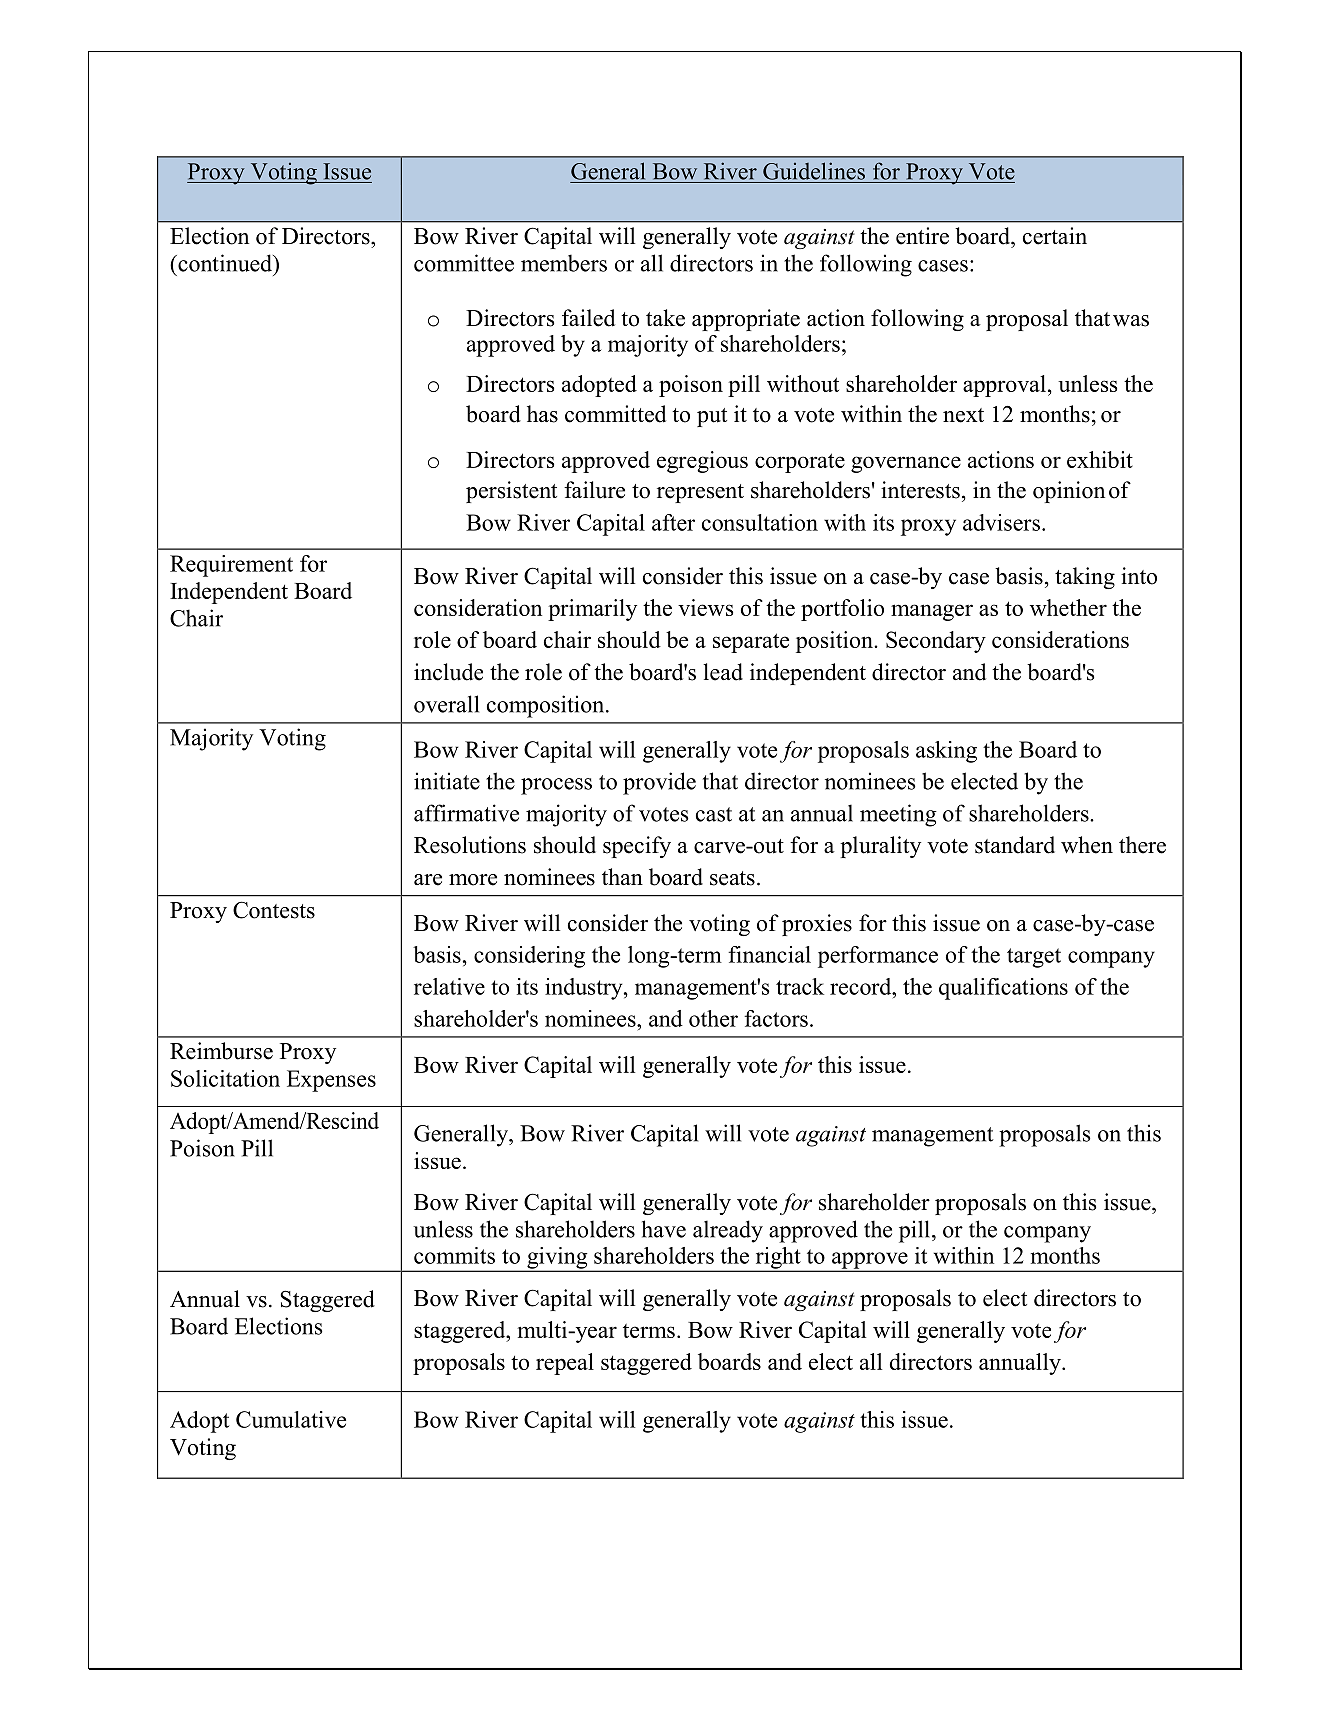 This screenshot has height=1720, width=1329. I want to click on Expenses, so click(331, 1081).
